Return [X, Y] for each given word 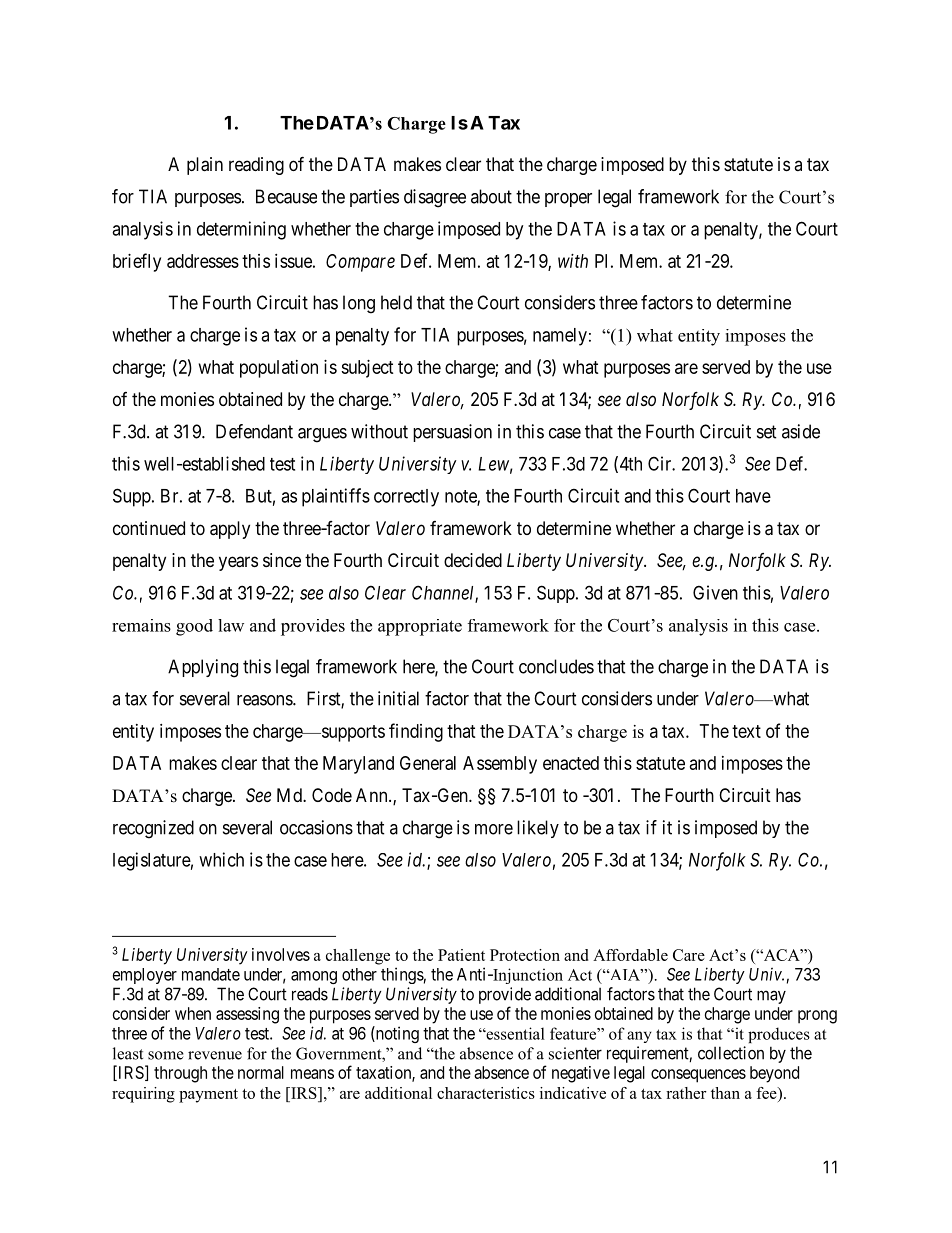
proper [568, 200]
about [491, 196]
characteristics [486, 1093]
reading [256, 166]
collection [731, 1053]
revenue [215, 1055]
